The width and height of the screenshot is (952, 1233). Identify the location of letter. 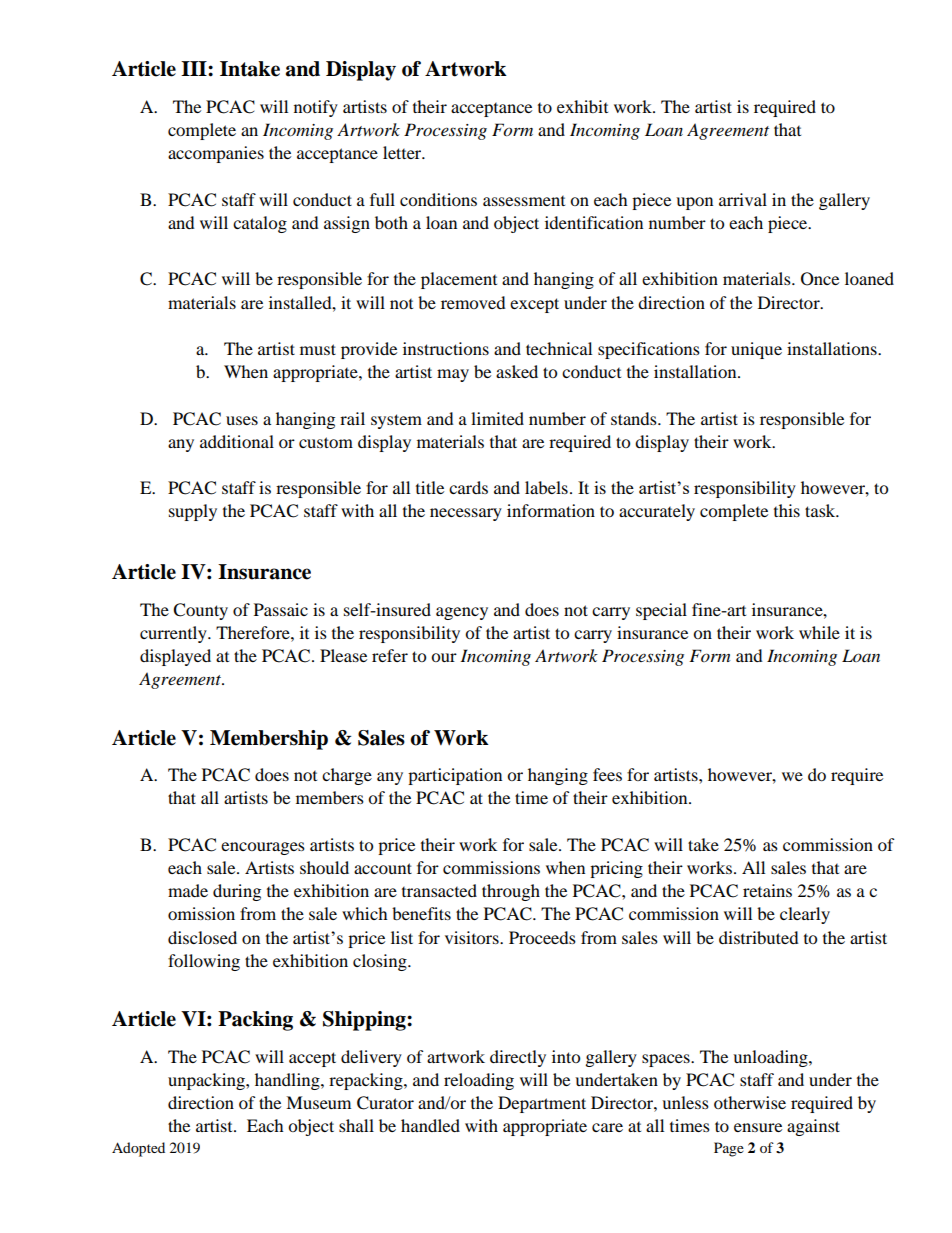
(403, 152).
